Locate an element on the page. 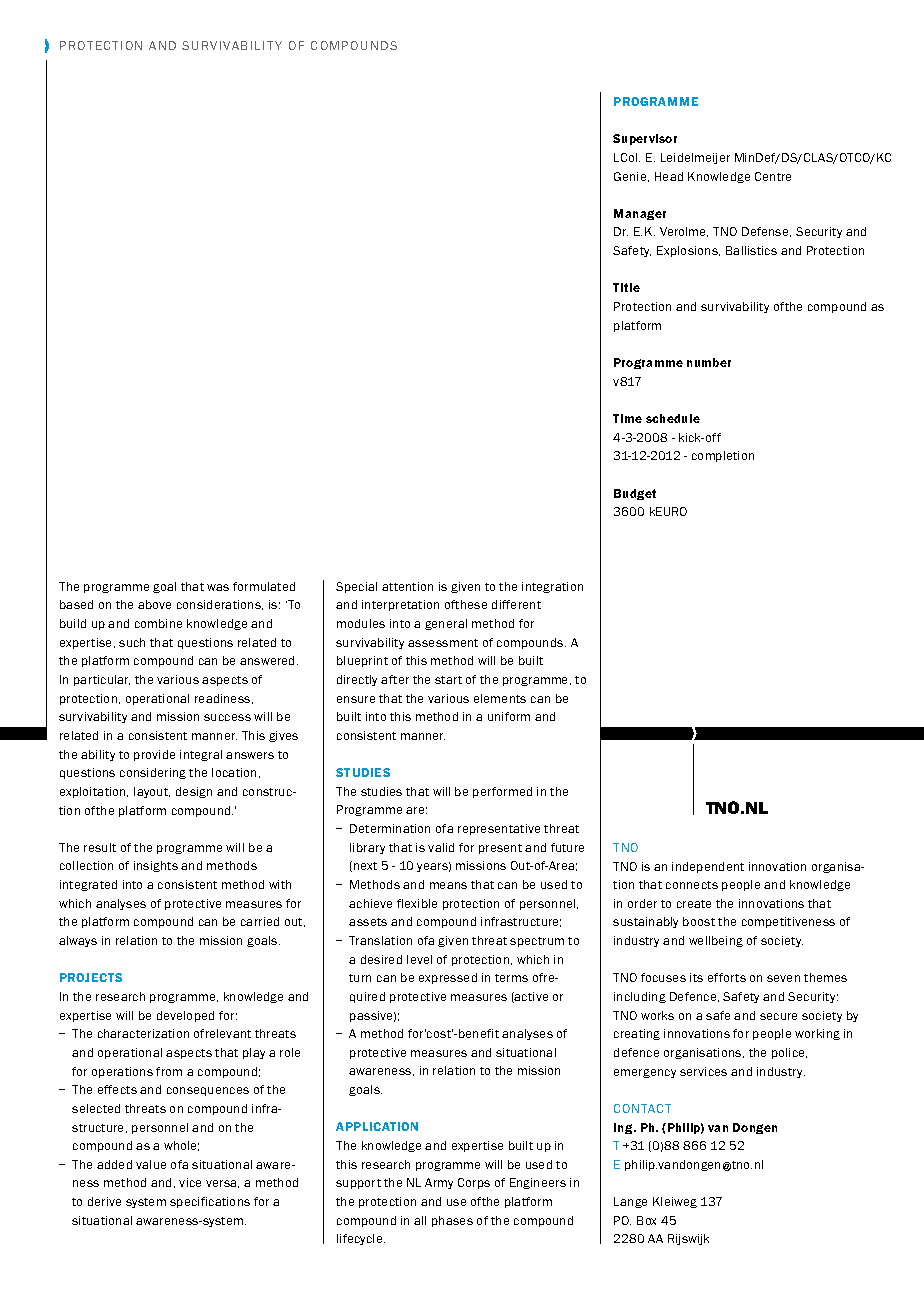 Image resolution: width=924 pixels, height=1308 pixels. Genie is located at coordinates (631, 177).
